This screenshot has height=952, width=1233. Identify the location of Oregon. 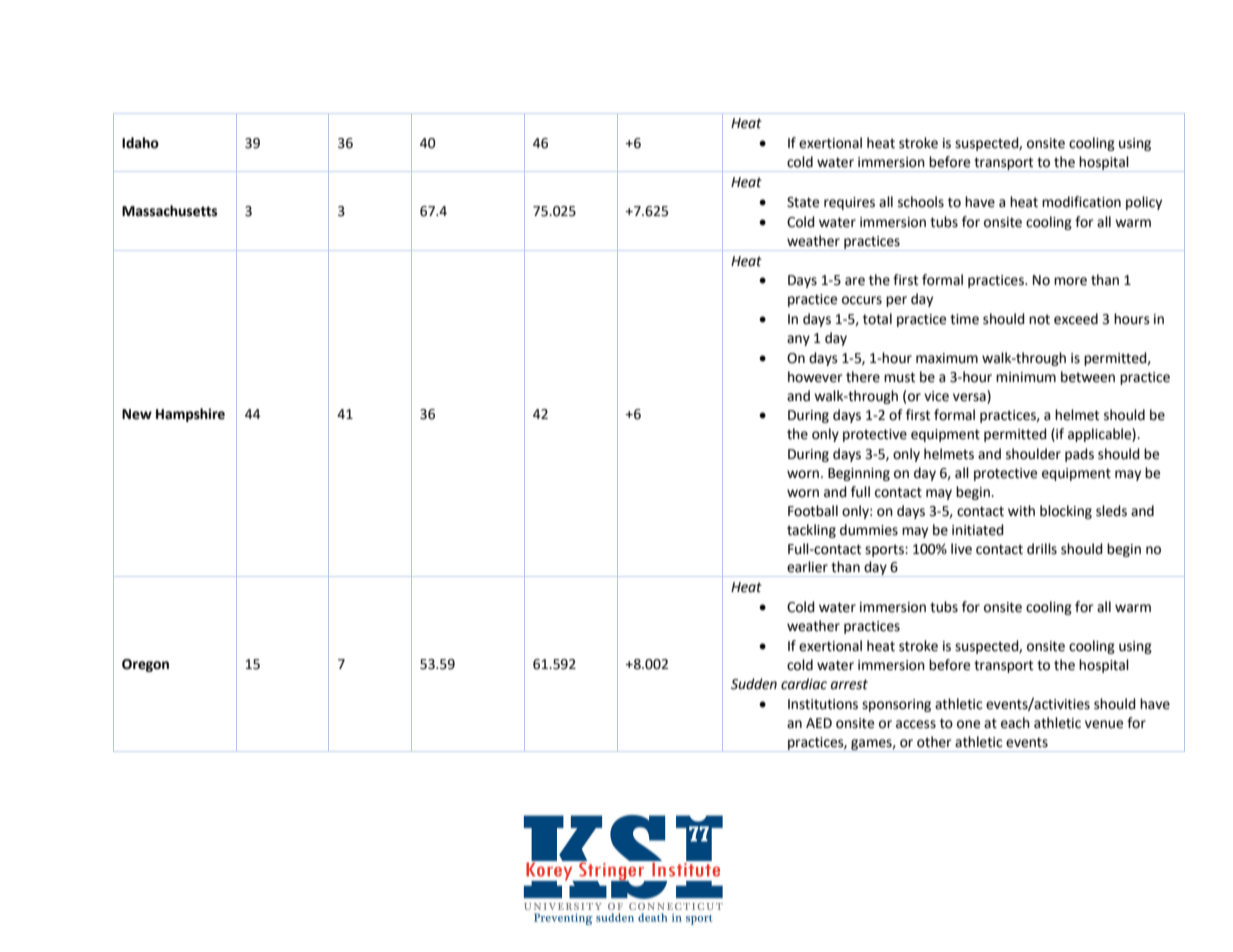
(145, 665).
